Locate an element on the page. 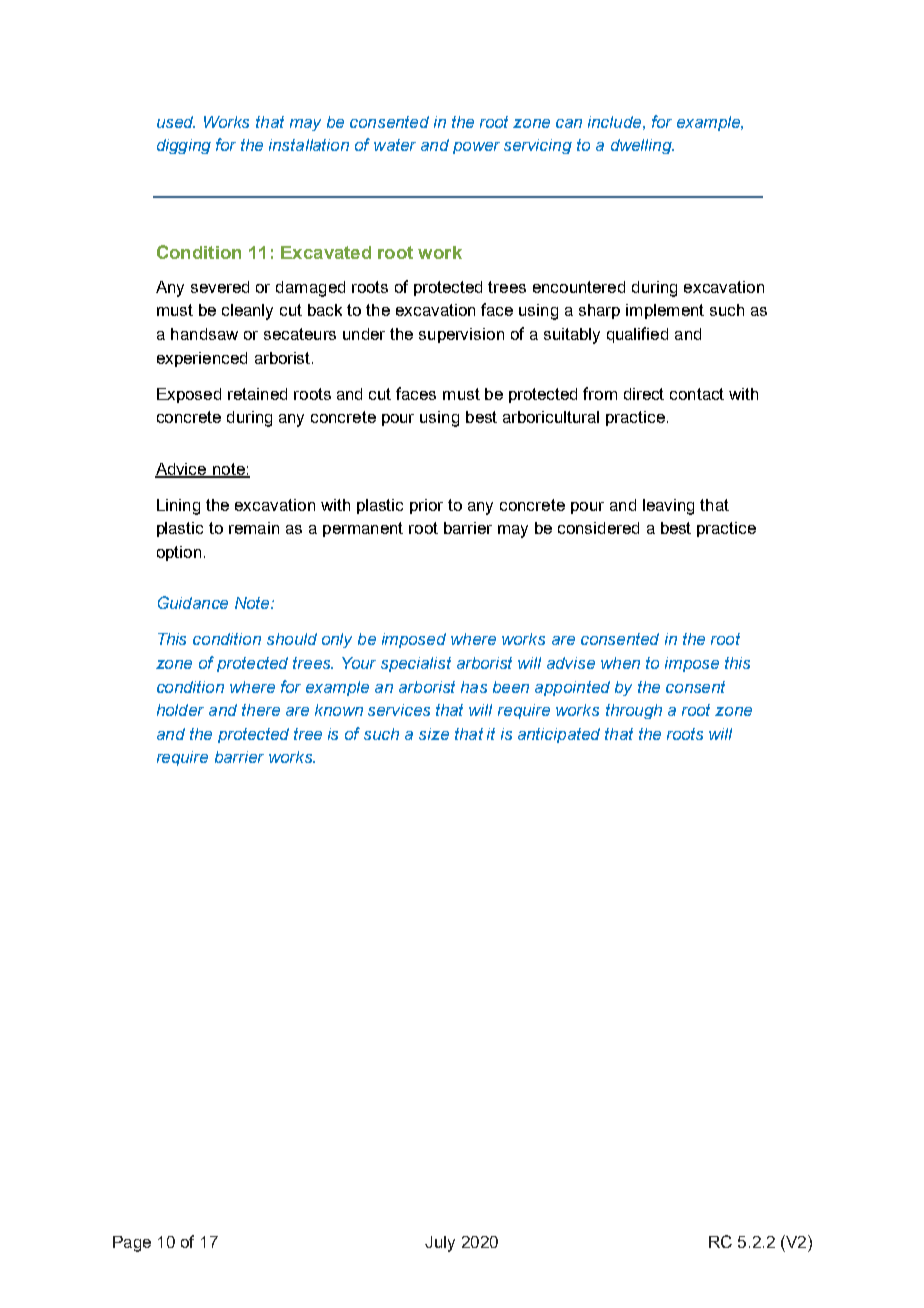 The image size is (924, 1308). water is located at coordinates (395, 145).
